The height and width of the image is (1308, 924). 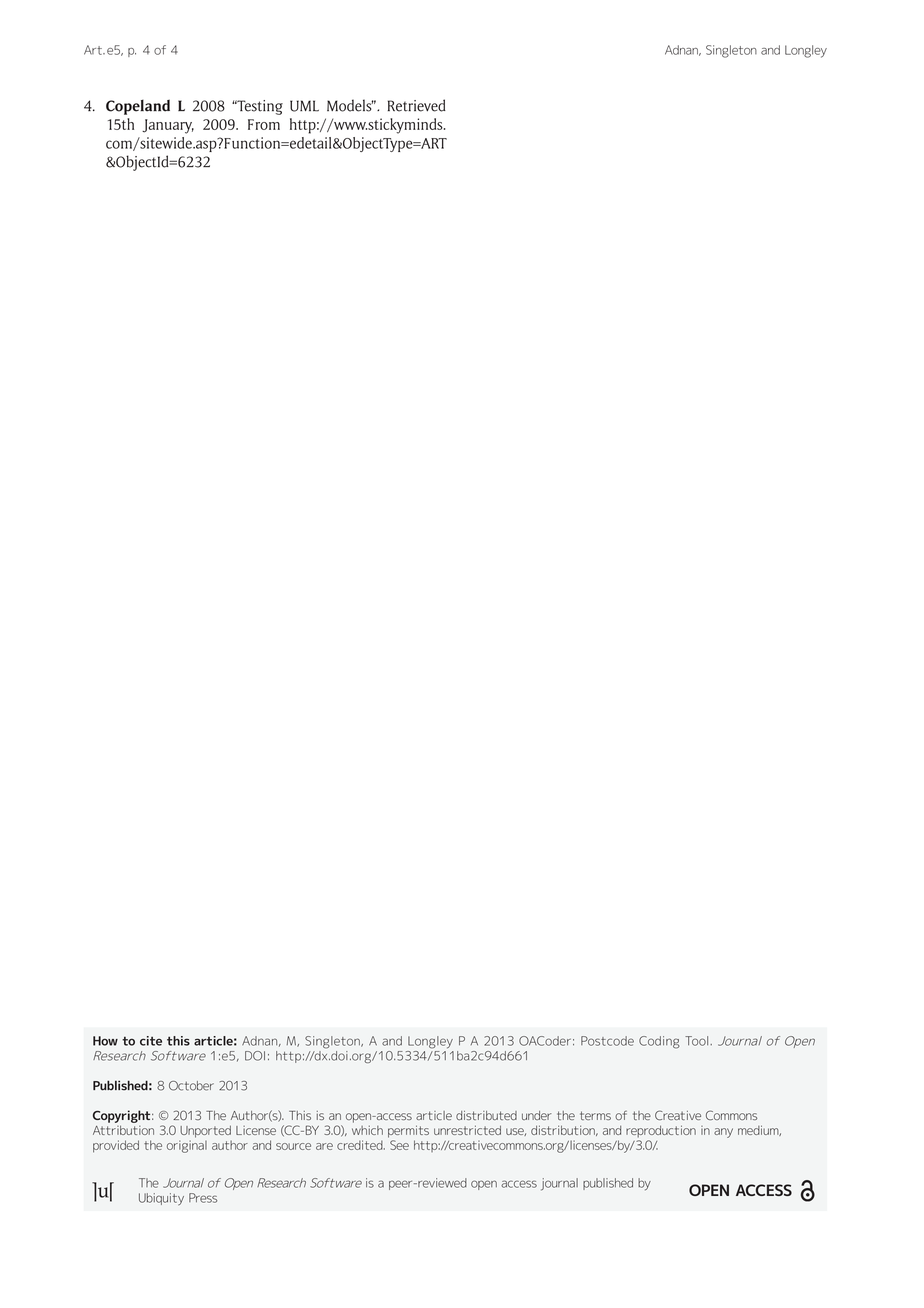 What do you see at coordinates (259, 107) in the image?
I see `Testing` at bounding box center [259, 107].
